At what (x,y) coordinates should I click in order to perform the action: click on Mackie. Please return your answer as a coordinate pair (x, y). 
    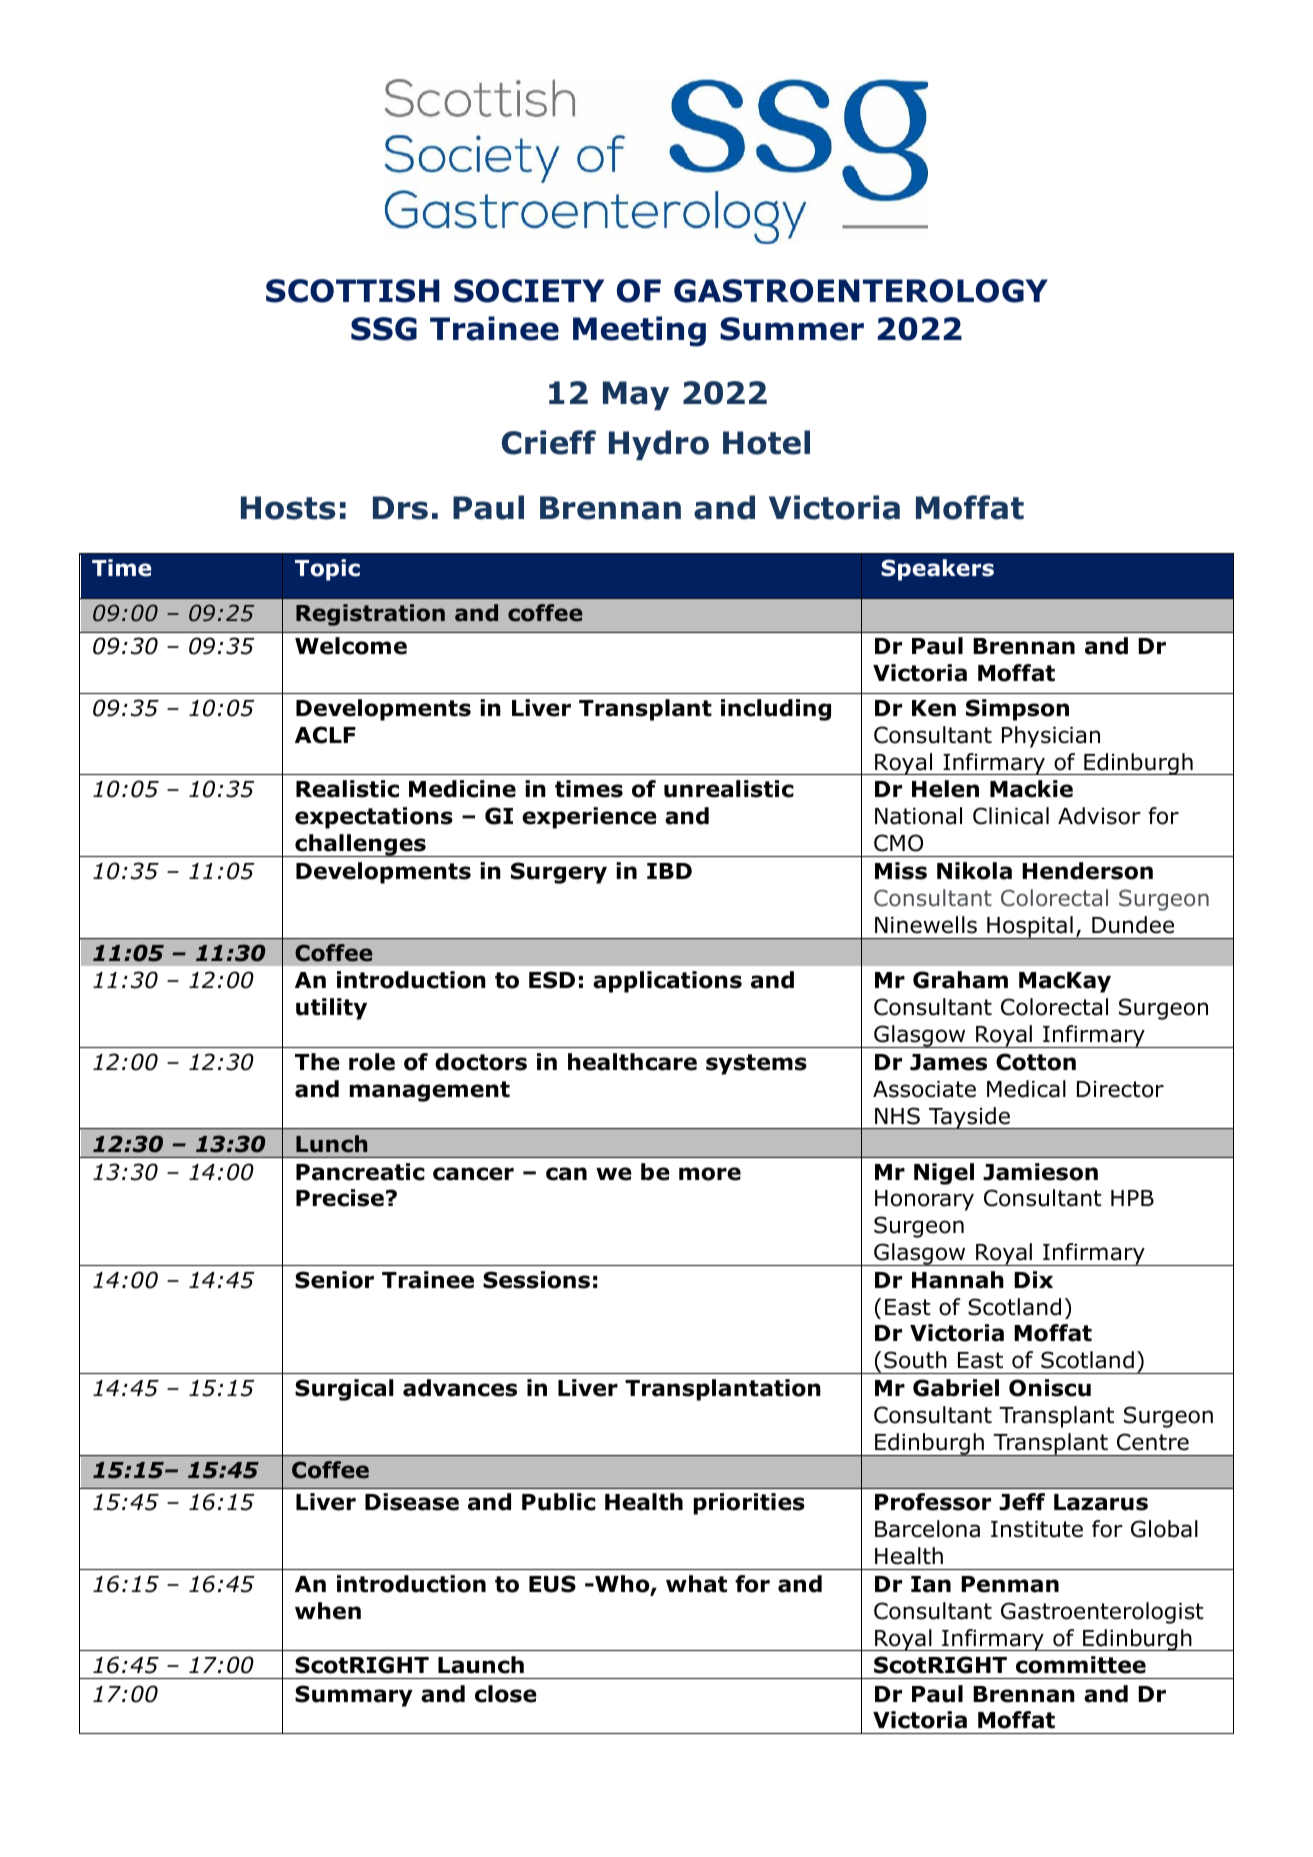
    Looking at the image, I should click on (1031, 789).
